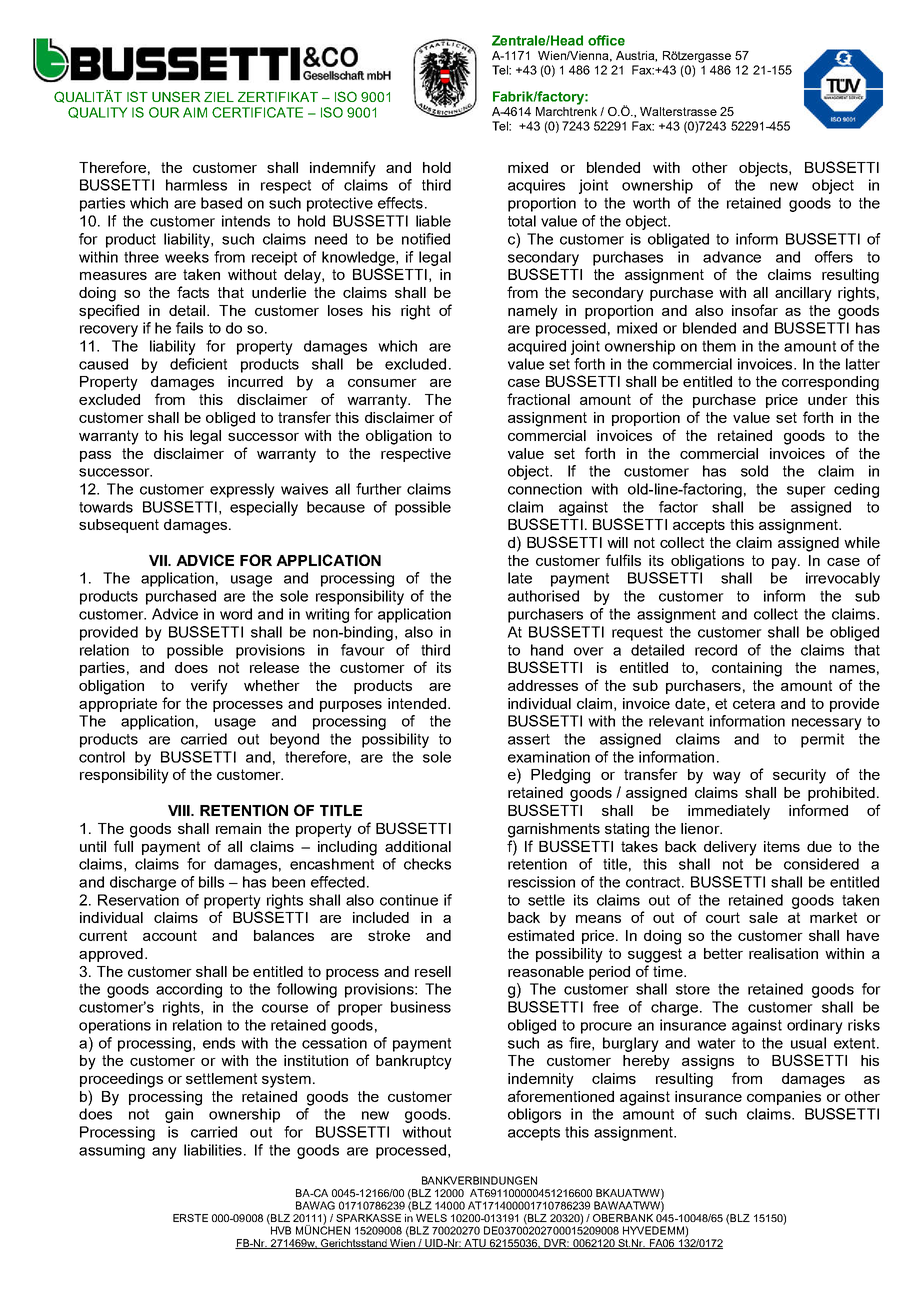  What do you see at coordinates (719, 346) in the document?
I see `them` at bounding box center [719, 346].
